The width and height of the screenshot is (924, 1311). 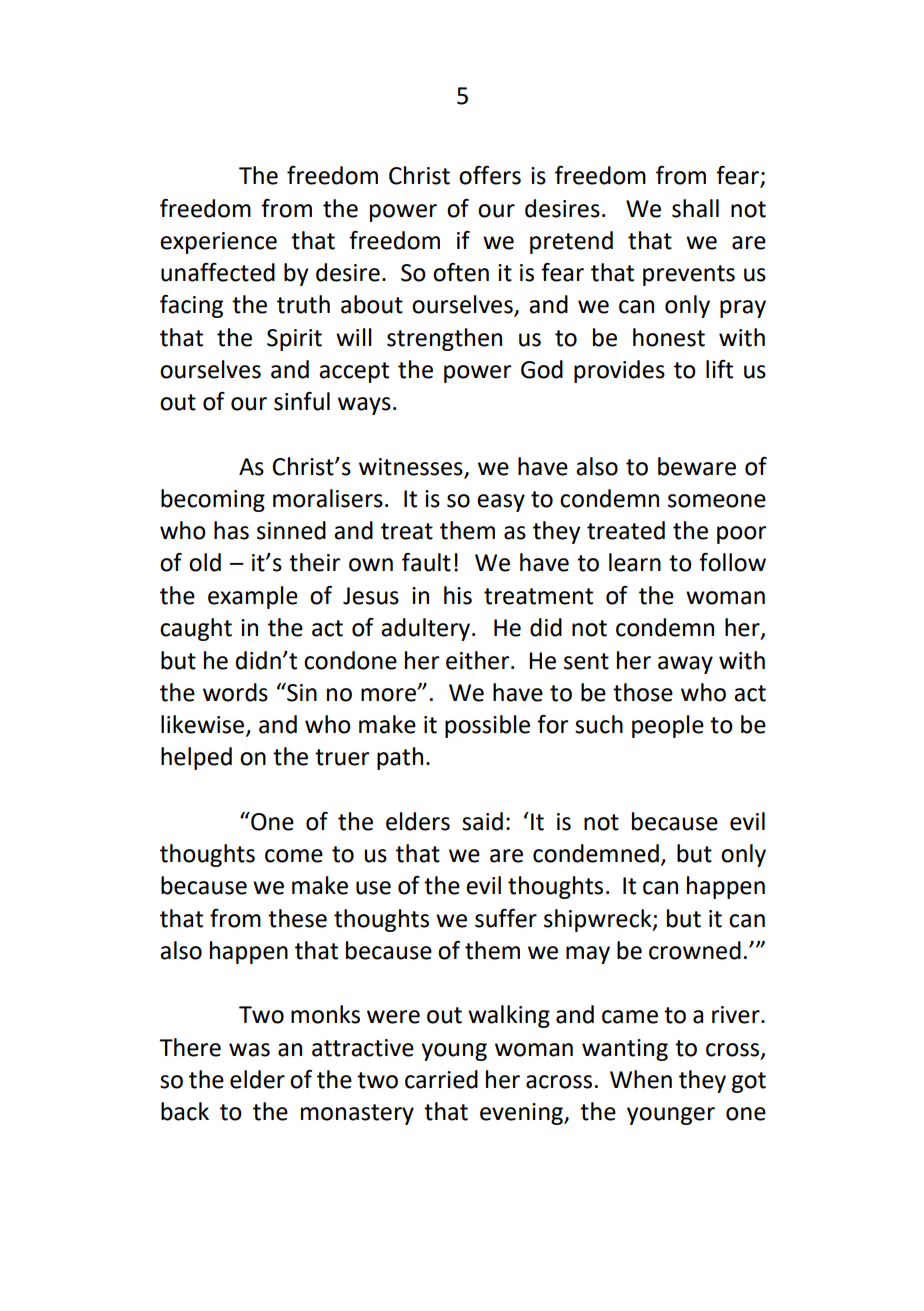 What do you see at coordinates (213, 500) in the screenshot?
I see `becoming` at bounding box center [213, 500].
